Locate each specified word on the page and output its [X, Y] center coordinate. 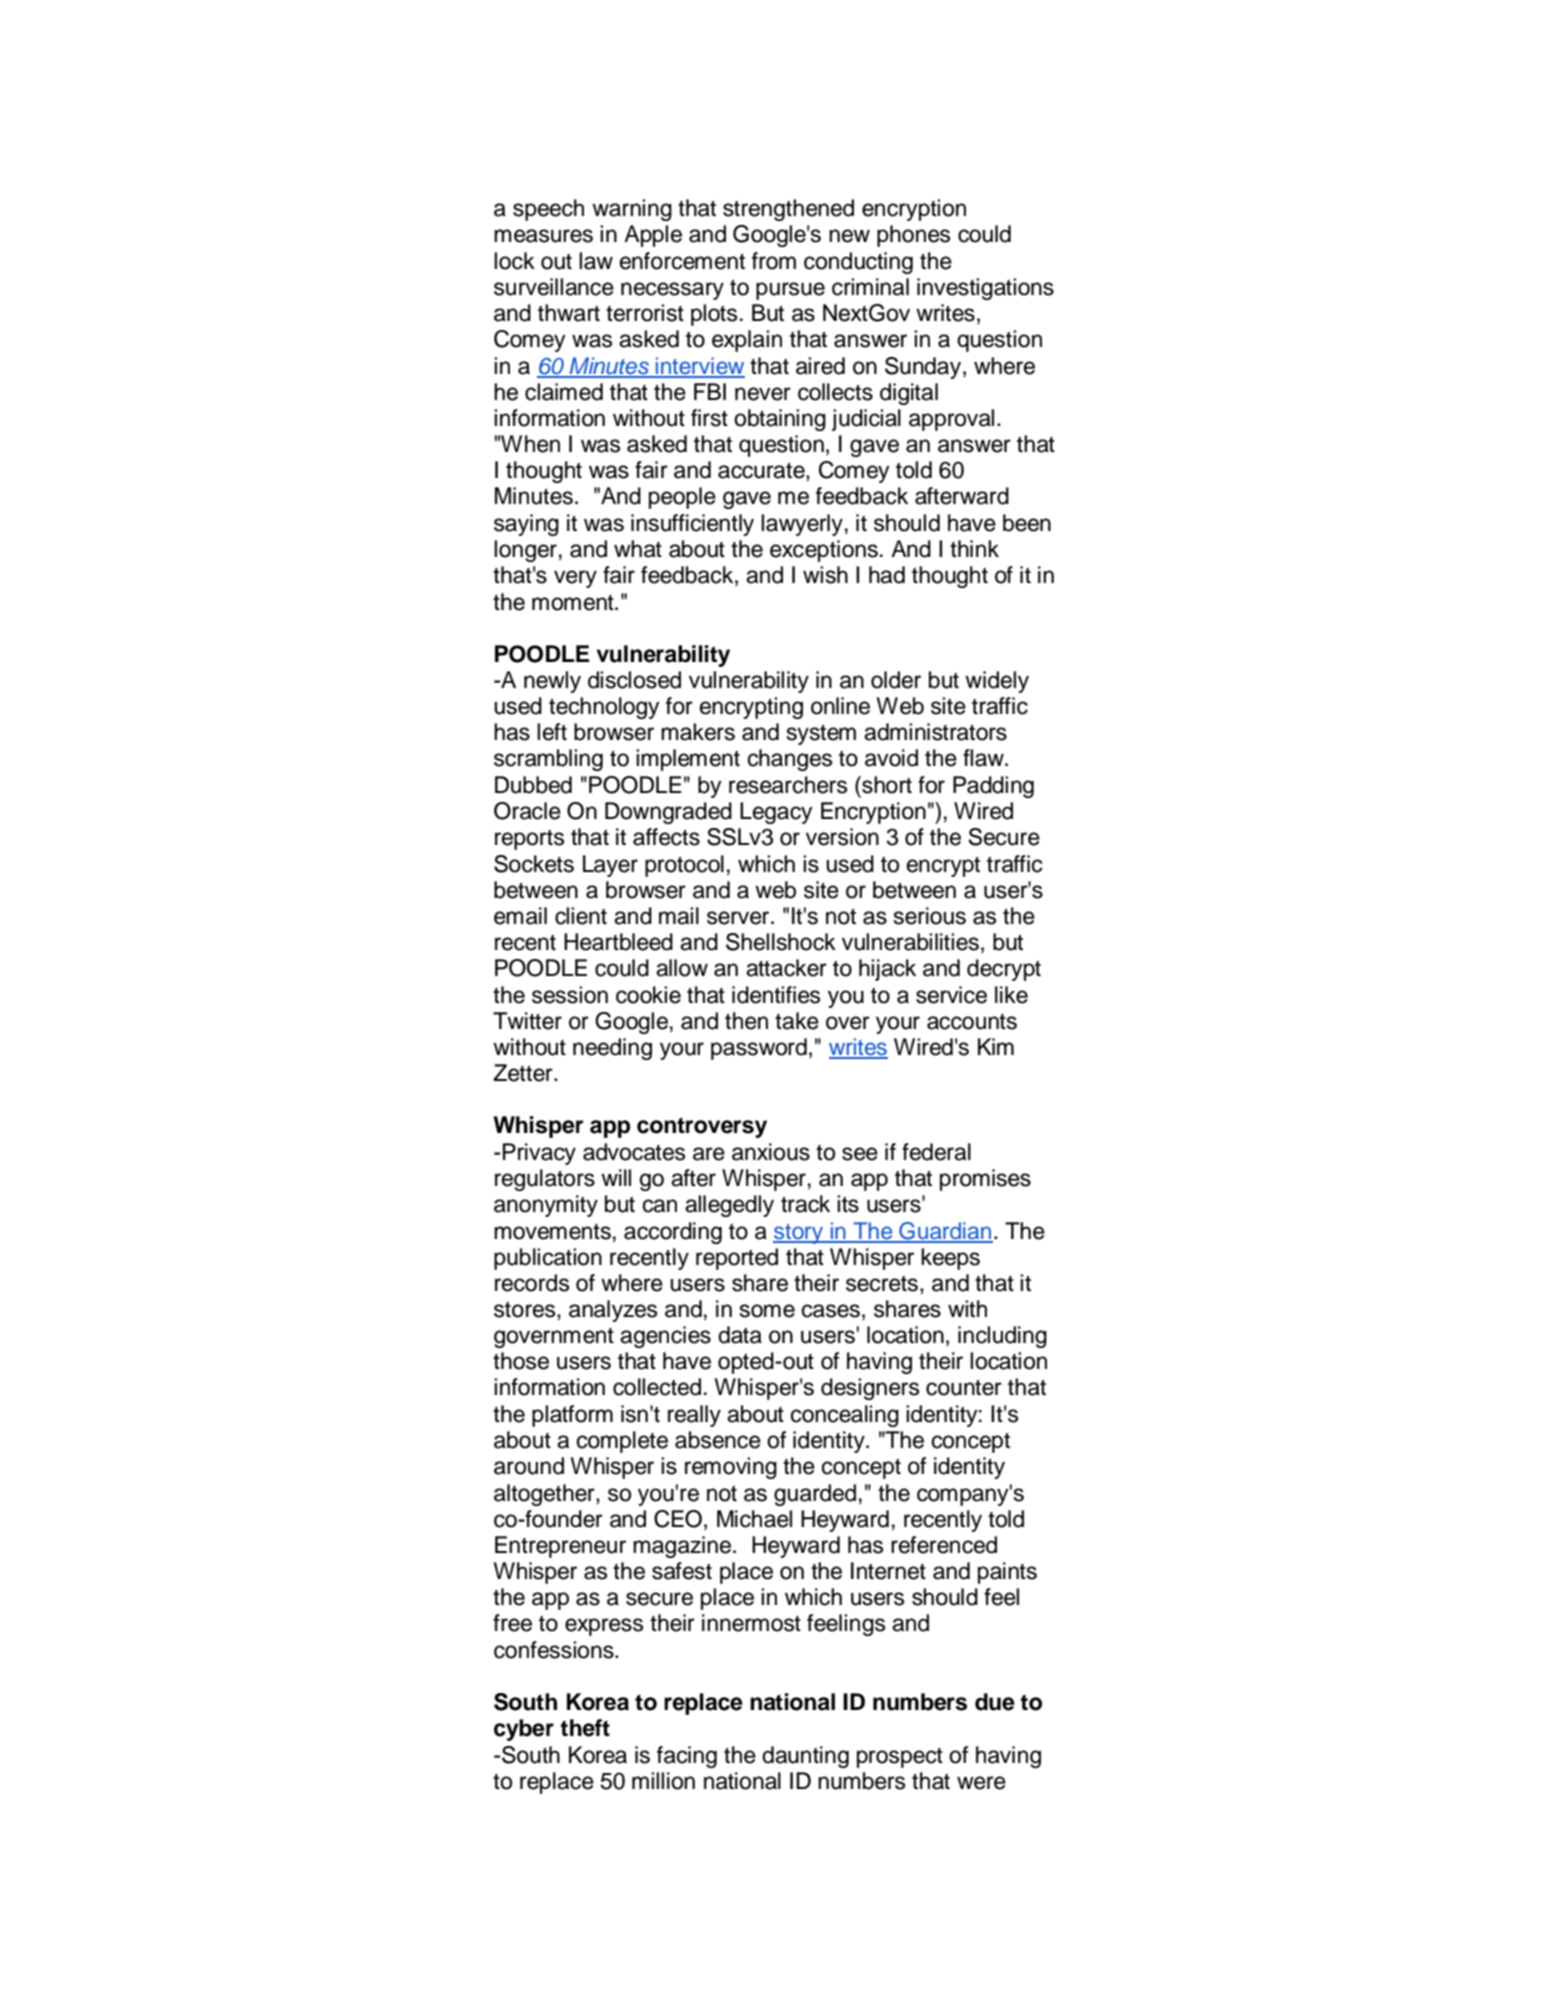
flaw [984, 758]
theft [585, 1728]
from [774, 261]
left [552, 732]
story [799, 1234]
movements [552, 1232]
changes [790, 760]
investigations [985, 289]
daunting [805, 1757]
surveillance [554, 287]
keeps [950, 1259]
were [981, 1783]
